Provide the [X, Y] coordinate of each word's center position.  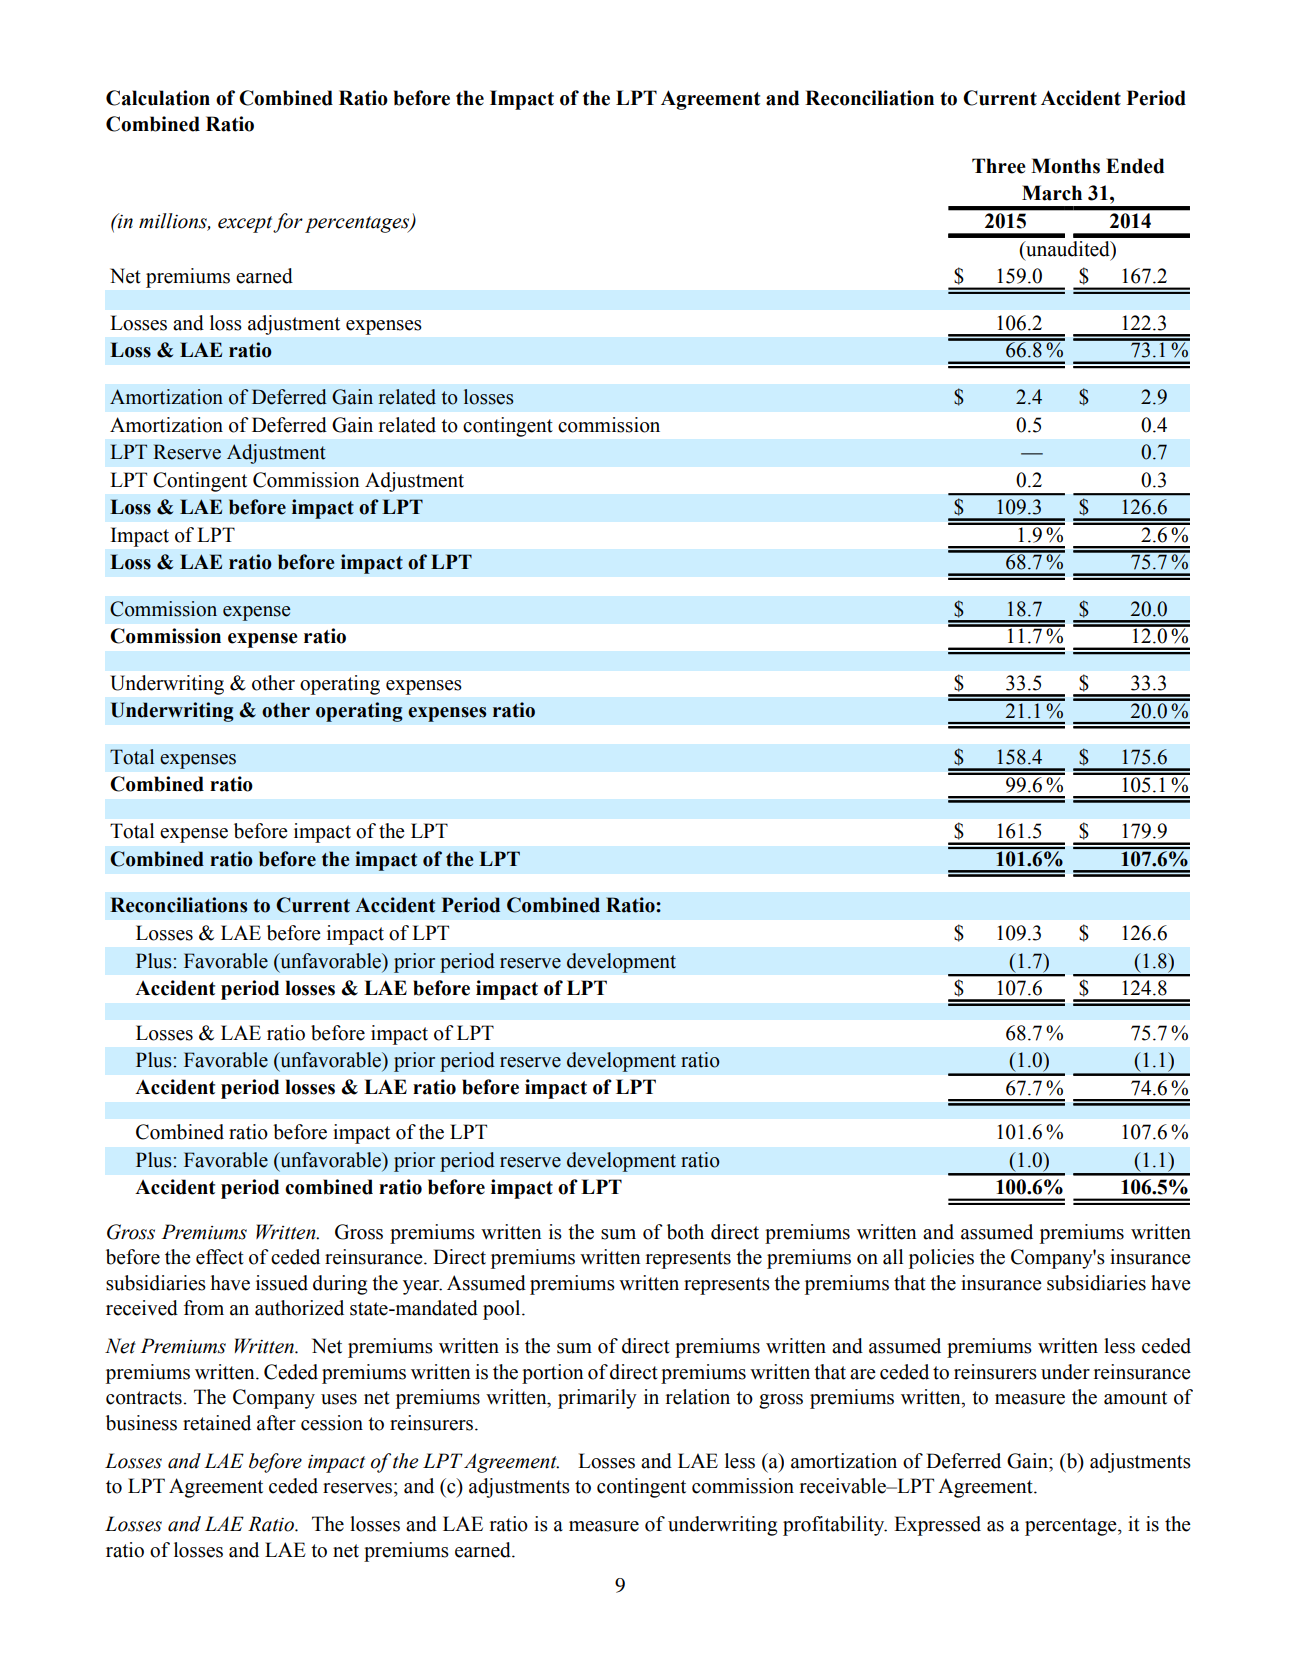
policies [941, 1259]
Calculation [158, 98]
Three [999, 166]
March [1052, 193]
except [246, 224]
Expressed [937, 1526]
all [893, 1257]
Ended [1135, 166]
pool [503, 1310]
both [685, 1232]
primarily [597, 1399]
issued [282, 1283]
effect [220, 1257]
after [276, 1423]
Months [1065, 166]
